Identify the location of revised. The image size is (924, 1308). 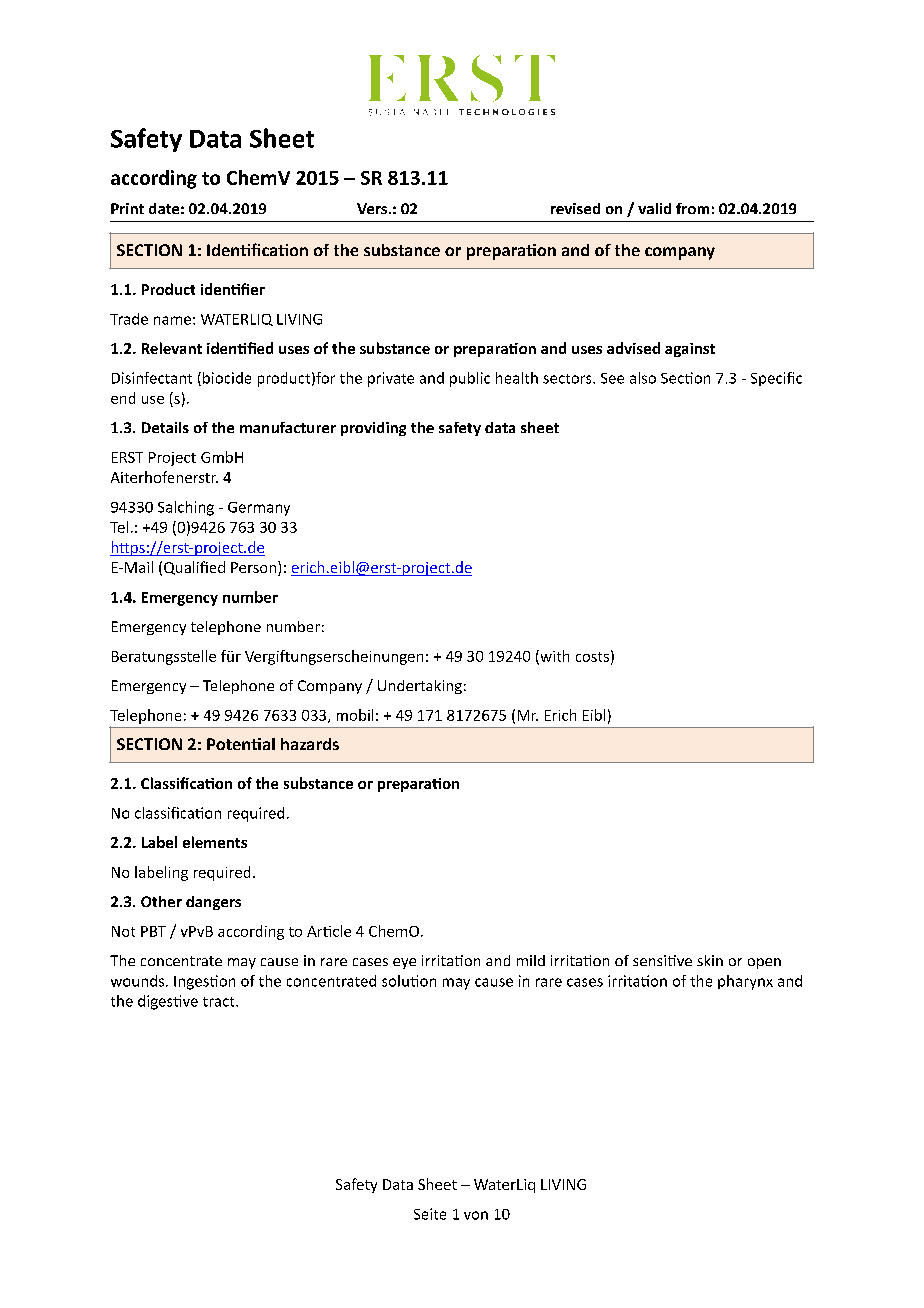
(575, 208).
